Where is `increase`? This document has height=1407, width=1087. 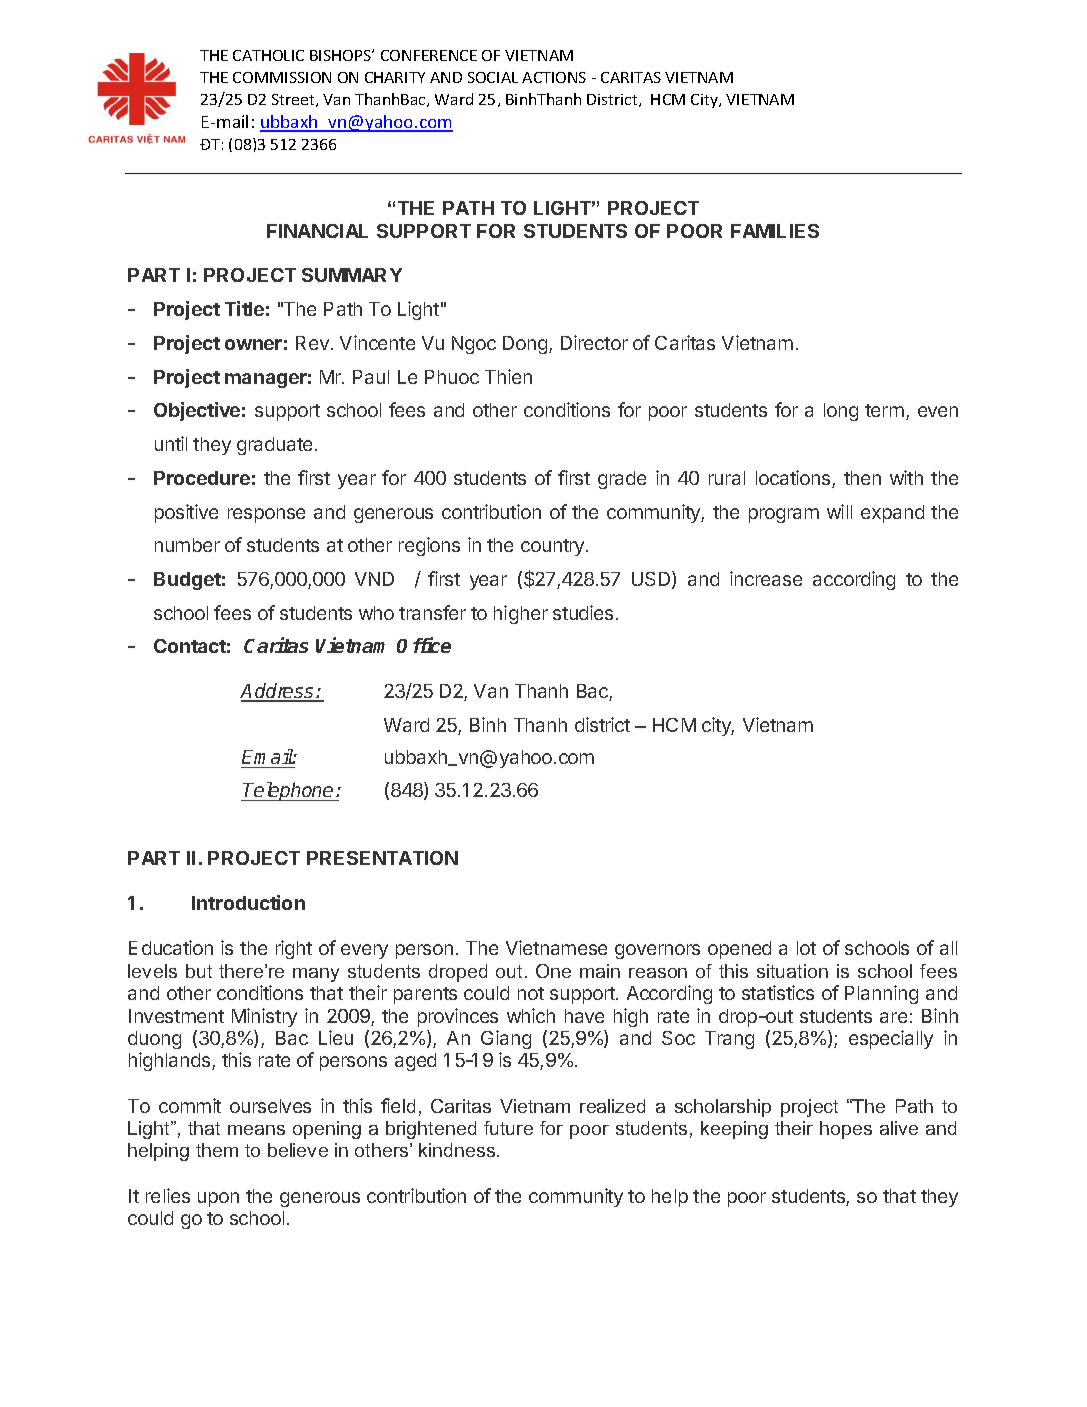
increase is located at coordinates (766, 578).
